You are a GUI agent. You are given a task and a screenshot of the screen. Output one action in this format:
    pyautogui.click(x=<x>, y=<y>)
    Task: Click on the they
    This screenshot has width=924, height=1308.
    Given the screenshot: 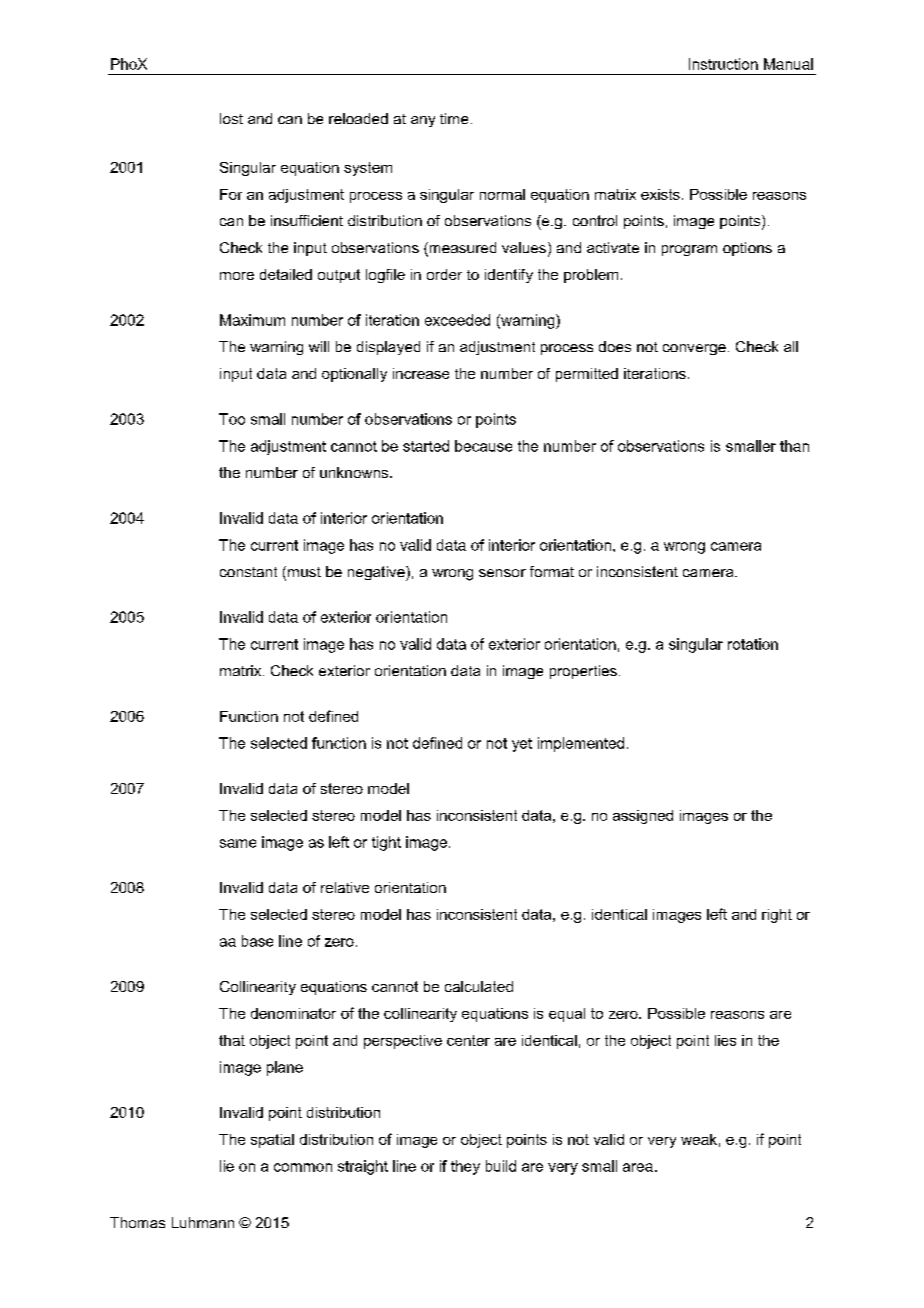 What is the action you would take?
    pyautogui.click(x=465, y=1167)
